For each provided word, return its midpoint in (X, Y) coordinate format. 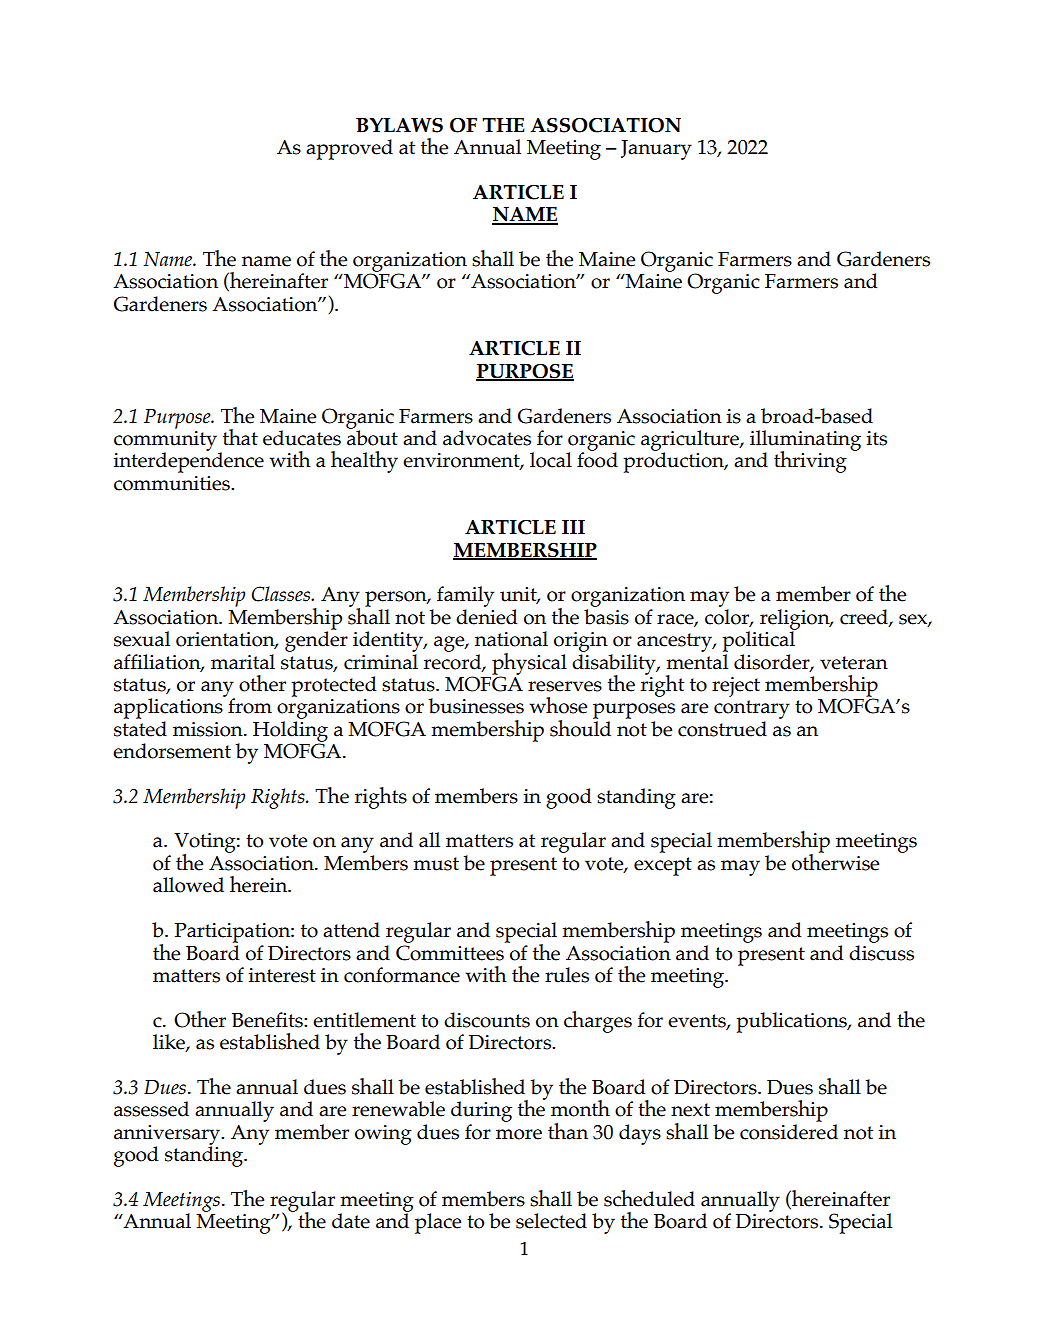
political (759, 640)
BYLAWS (399, 125)
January (656, 150)
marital (243, 662)
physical (529, 665)
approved (349, 149)
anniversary (168, 1136)
